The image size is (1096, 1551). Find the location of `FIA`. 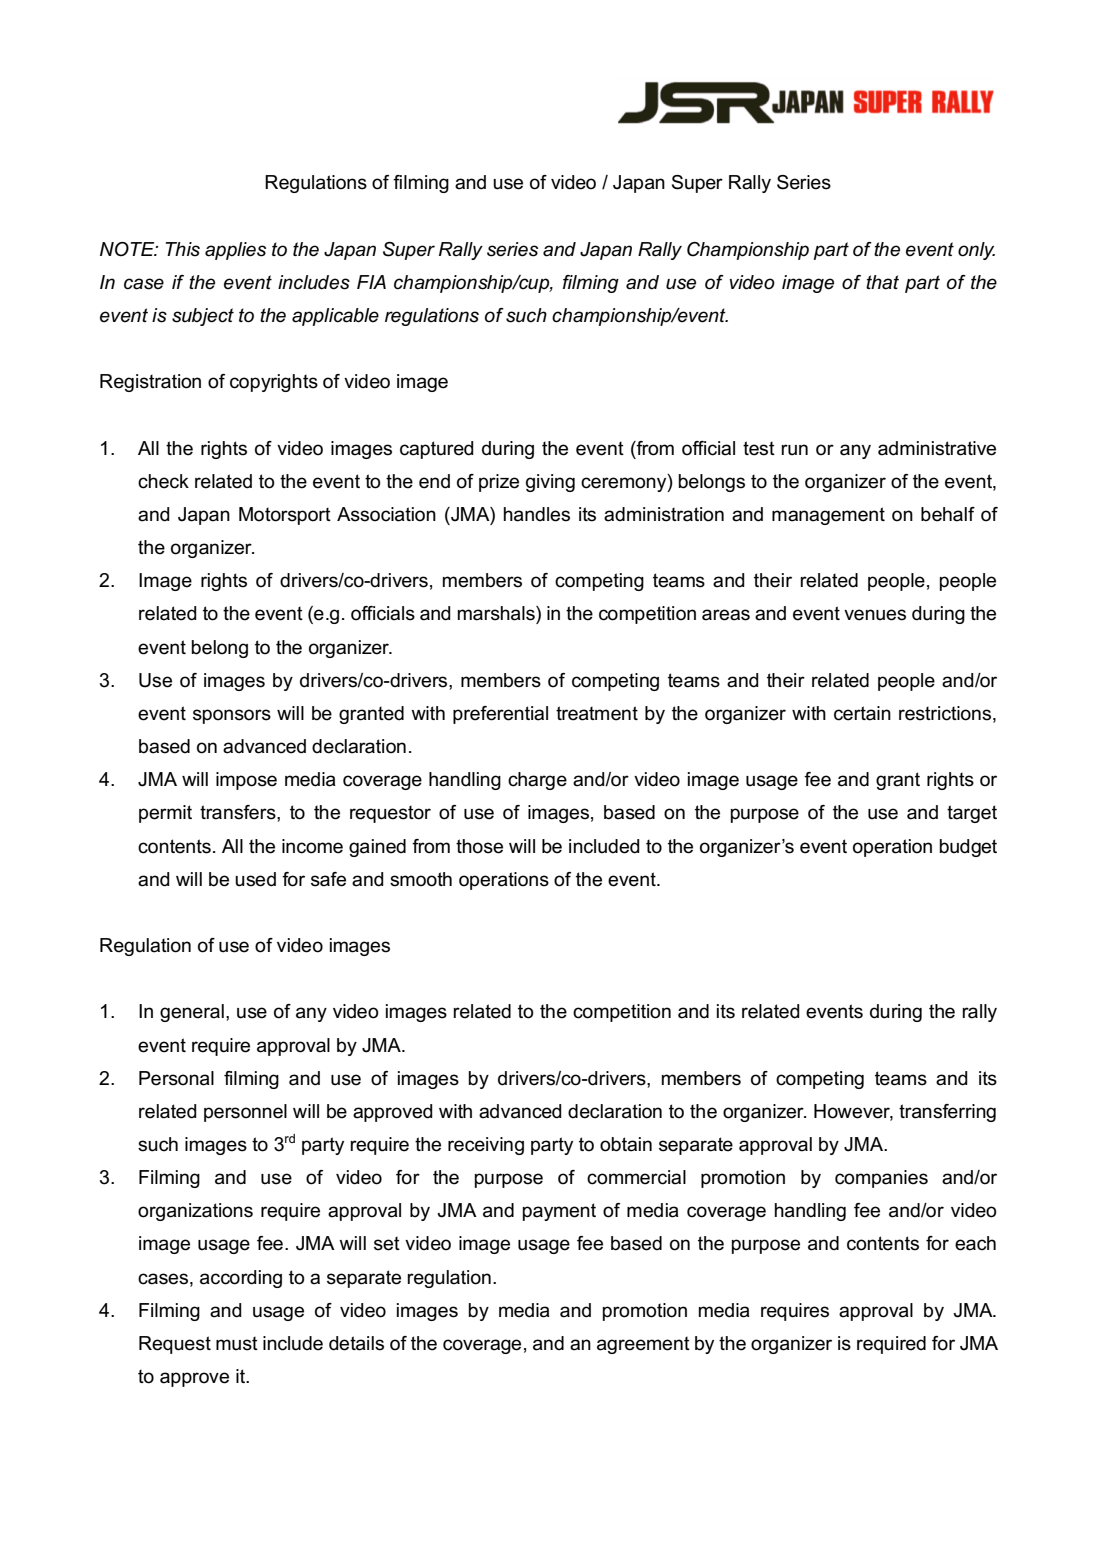

FIA is located at coordinates (371, 282).
